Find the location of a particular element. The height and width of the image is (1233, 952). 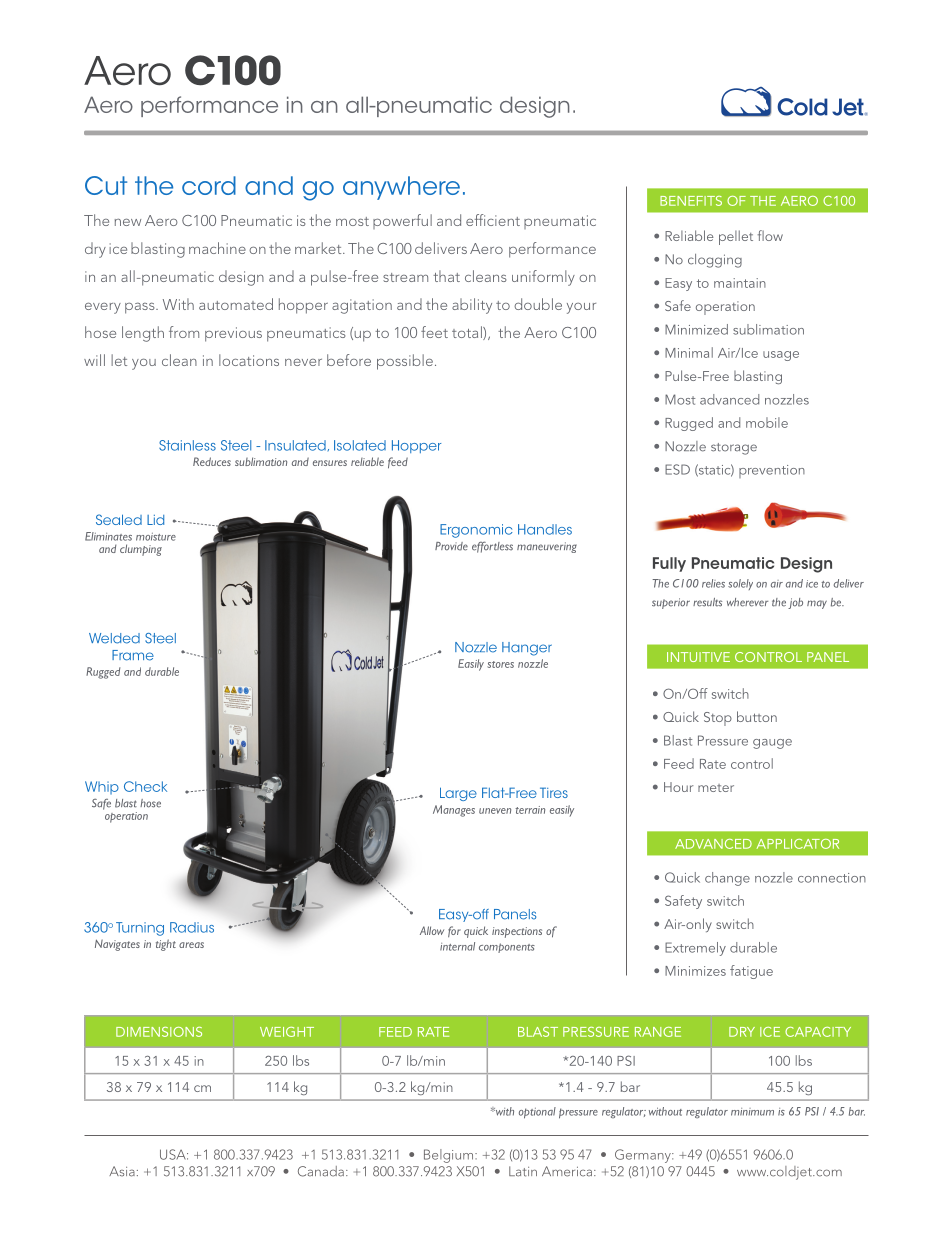

Asia is located at coordinates (122, 1171).
